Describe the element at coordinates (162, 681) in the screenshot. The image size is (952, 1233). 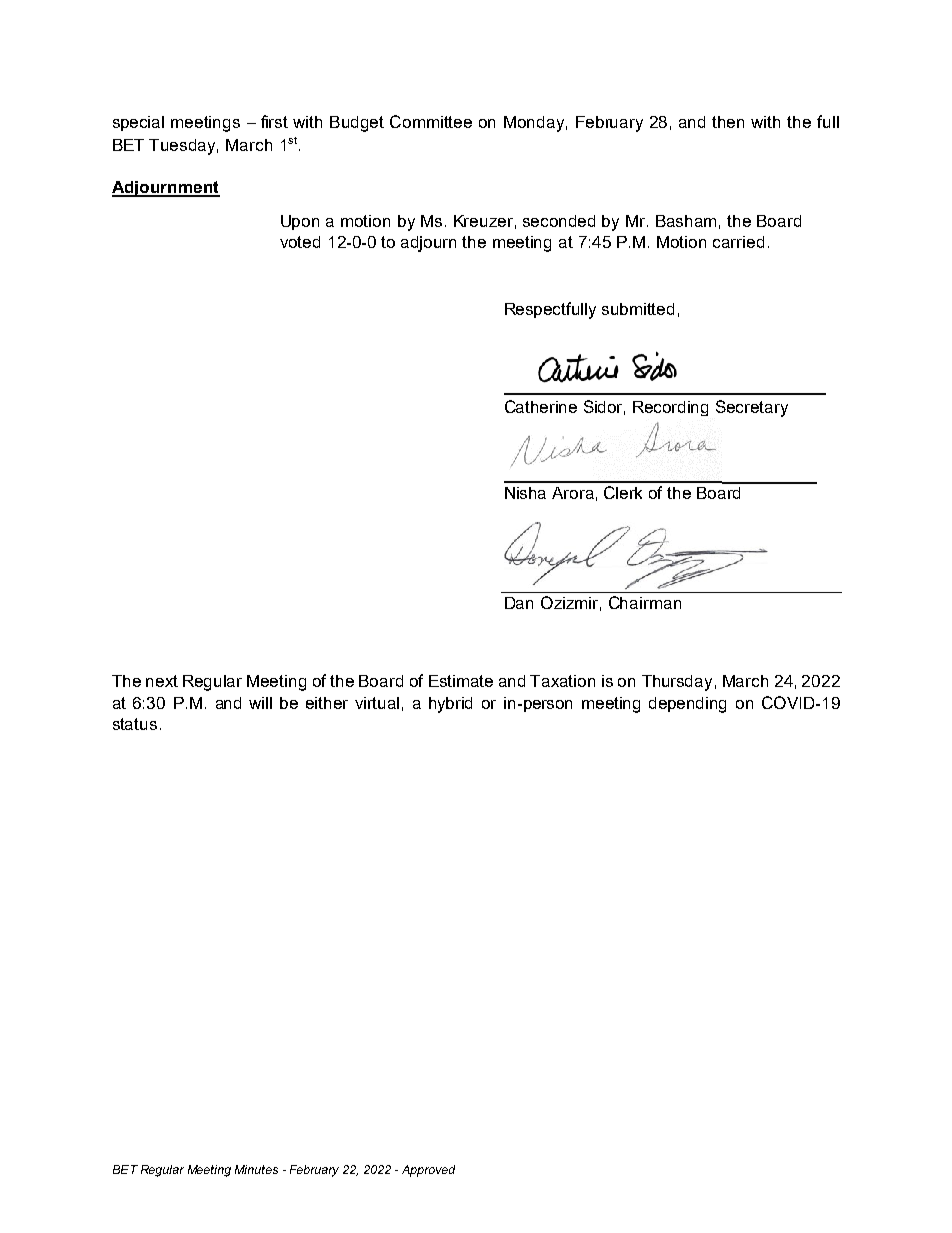
I see `next` at that location.
